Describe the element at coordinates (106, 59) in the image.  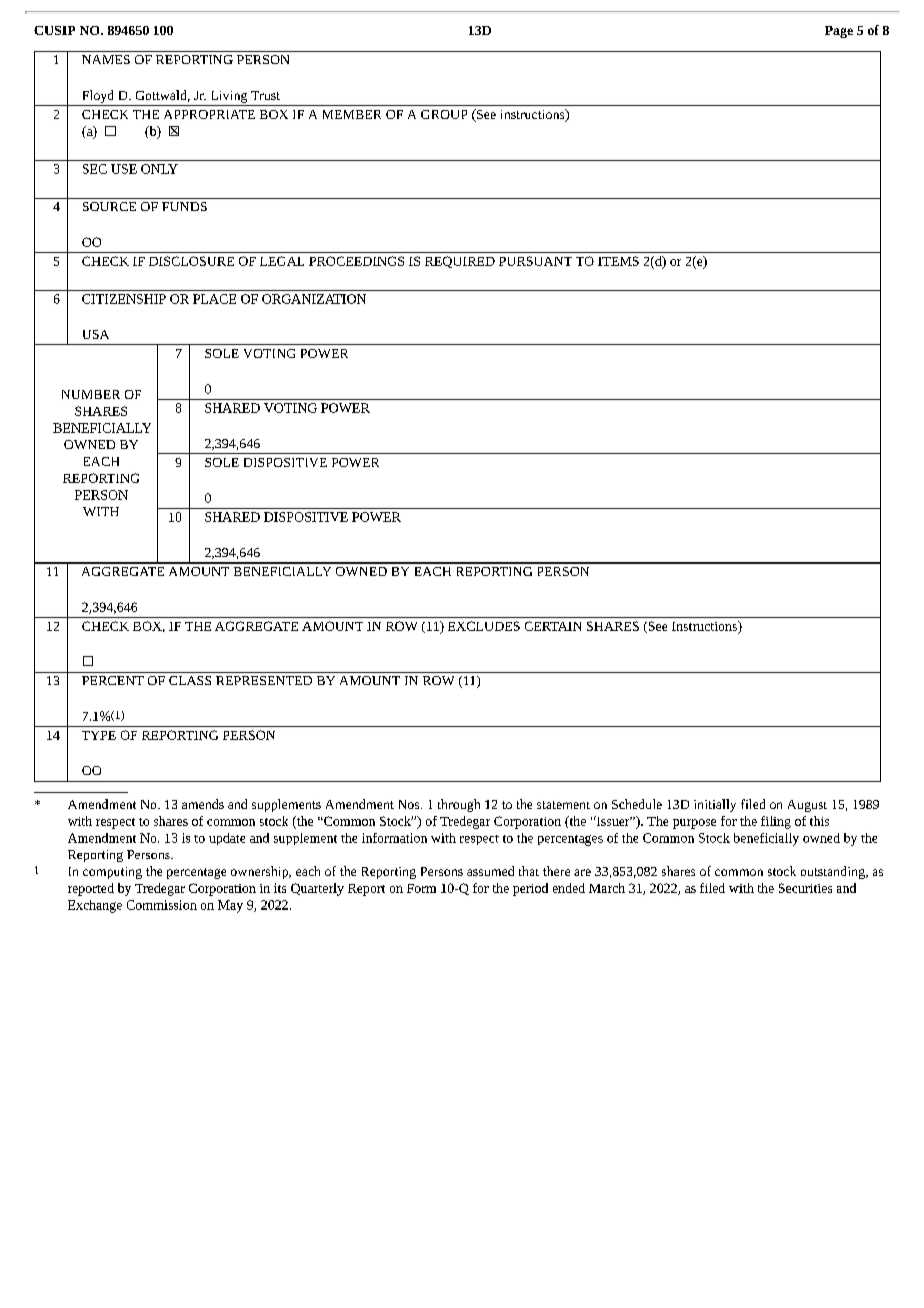
I see `NAMES` at that location.
